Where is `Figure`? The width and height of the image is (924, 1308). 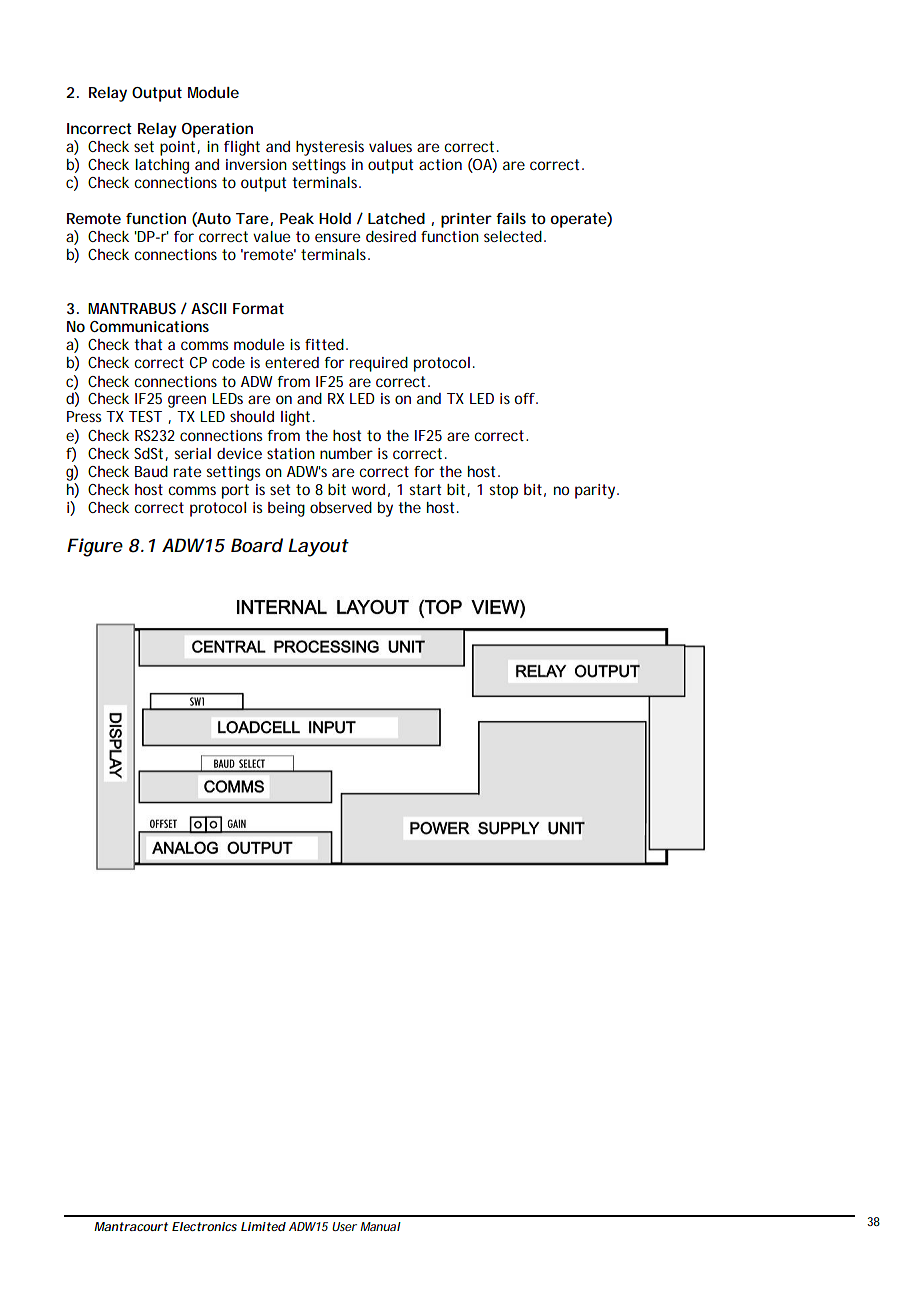 Figure is located at coordinates (95, 547).
